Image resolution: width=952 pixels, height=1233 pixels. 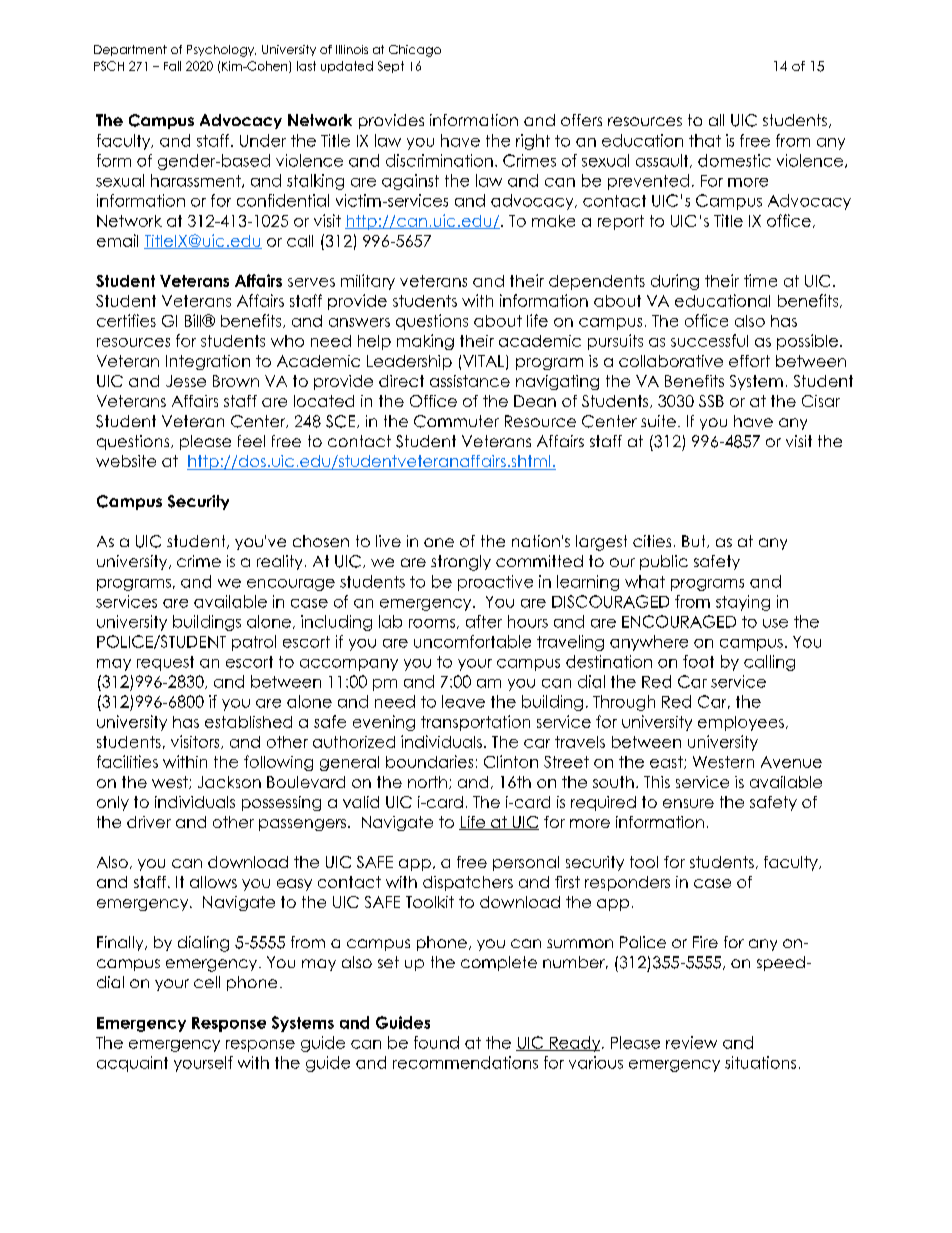 What do you see at coordinates (705, 140) in the screenshot?
I see `that` at bounding box center [705, 140].
